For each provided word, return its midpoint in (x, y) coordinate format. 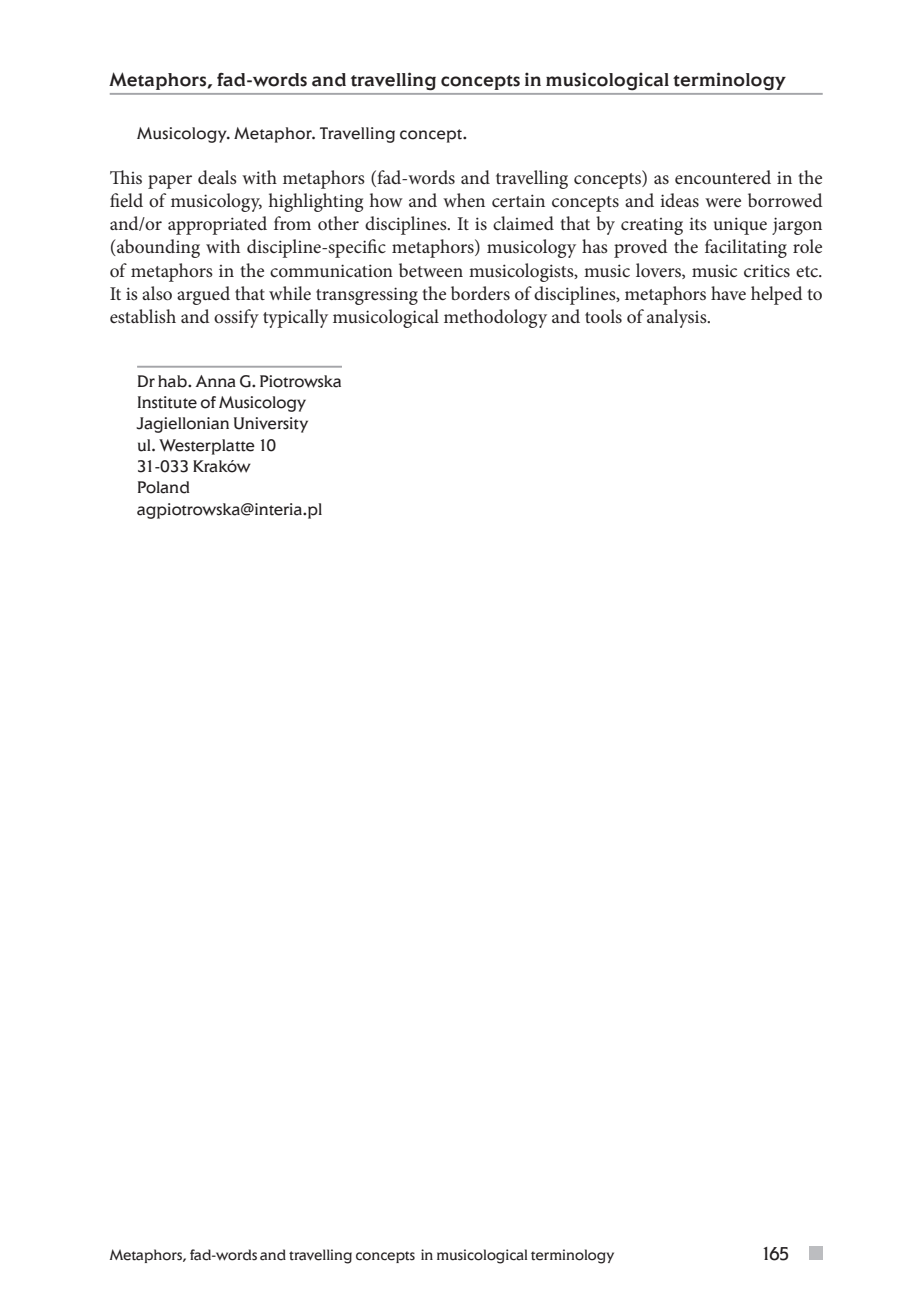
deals (217, 177)
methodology (495, 318)
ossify (236, 318)
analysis (678, 318)
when (464, 200)
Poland (163, 487)
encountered (723, 177)
